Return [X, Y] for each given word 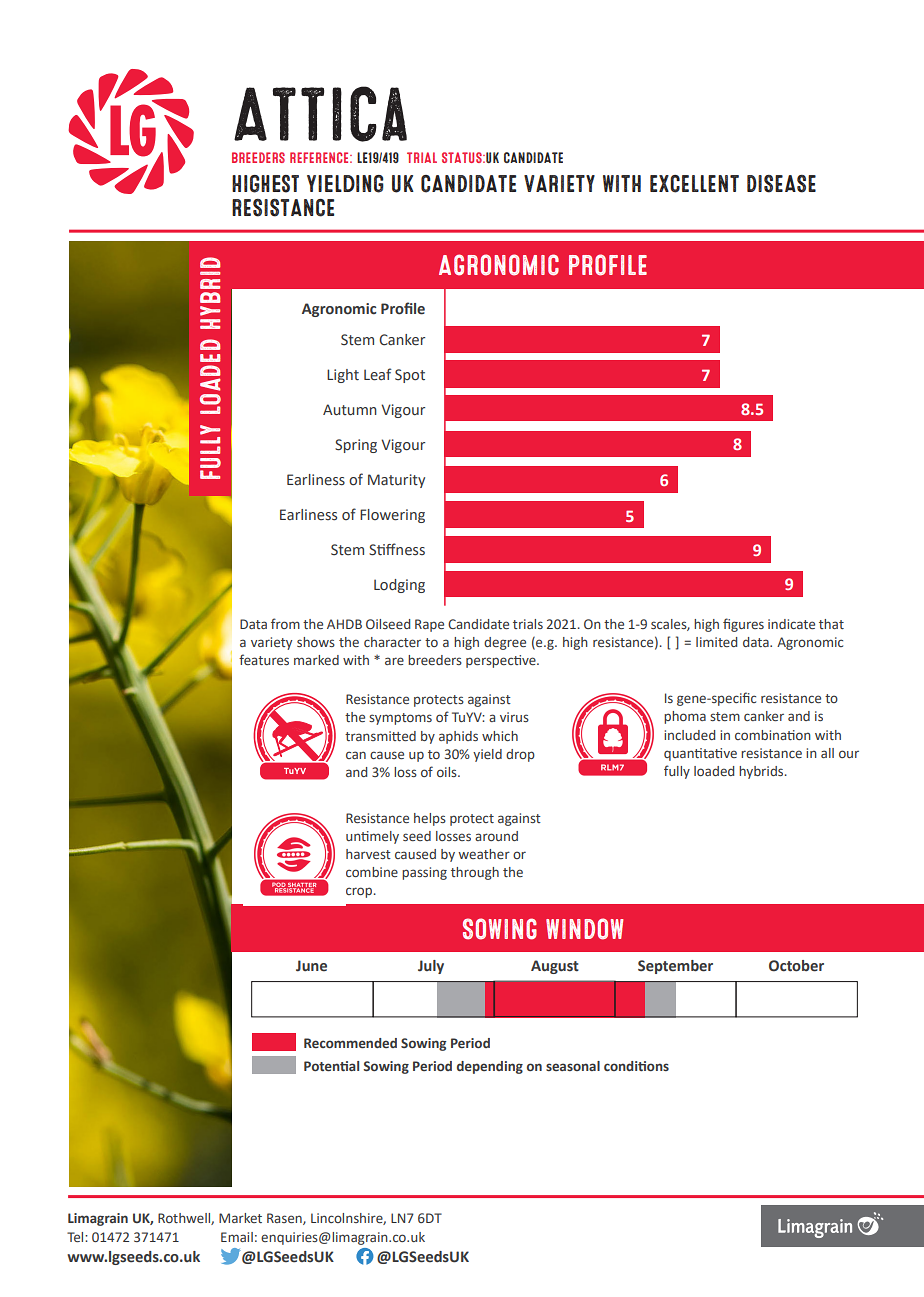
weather [484, 854]
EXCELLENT [694, 184]
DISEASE [781, 184]
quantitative [700, 754]
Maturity [396, 481]
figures [743, 625]
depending [490, 1067]
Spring [356, 446]
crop [359, 892]
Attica [320, 114]
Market [240, 1218]
